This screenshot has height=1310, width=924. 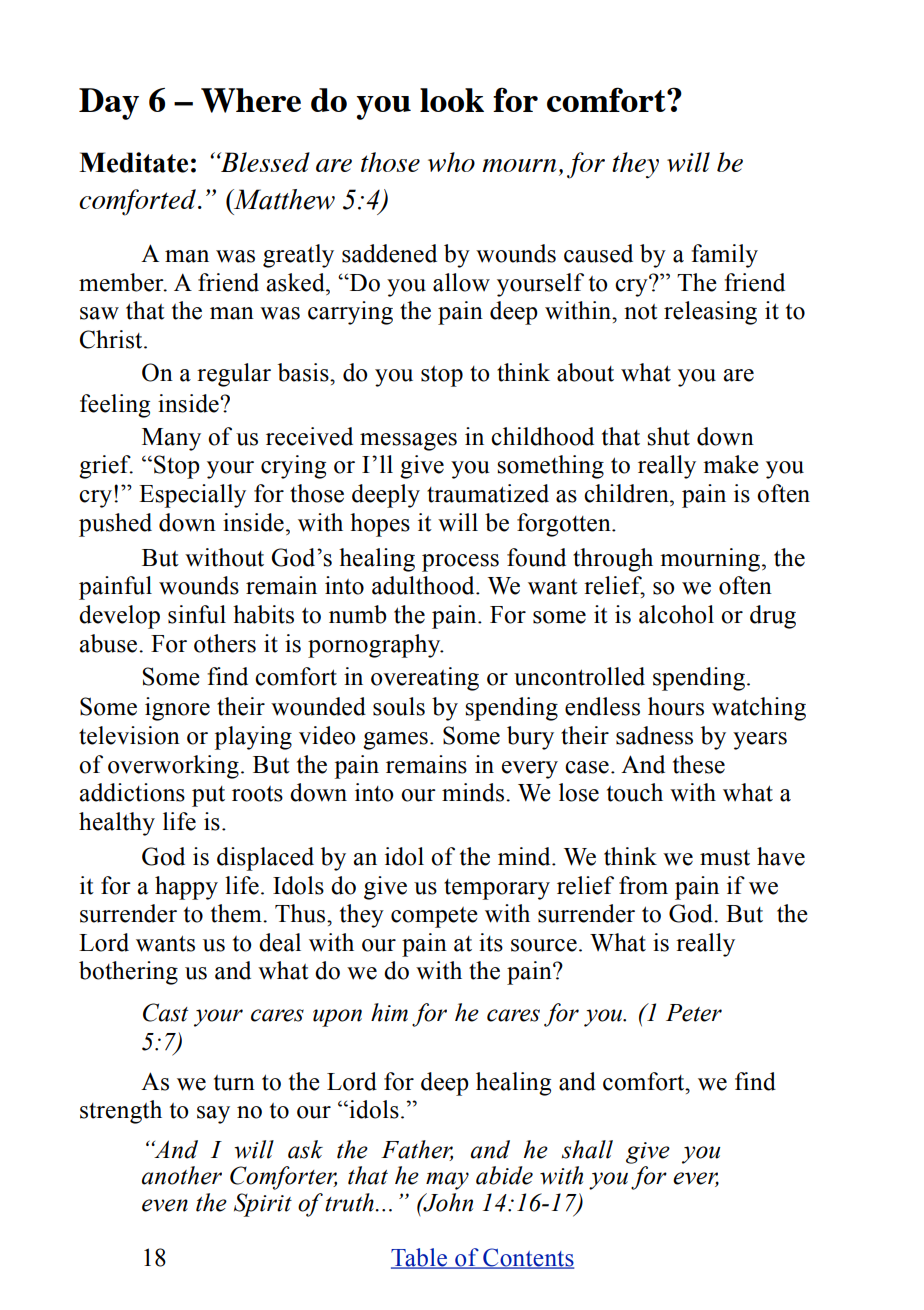 What do you see at coordinates (192, 496) in the screenshot?
I see `Especially` at bounding box center [192, 496].
